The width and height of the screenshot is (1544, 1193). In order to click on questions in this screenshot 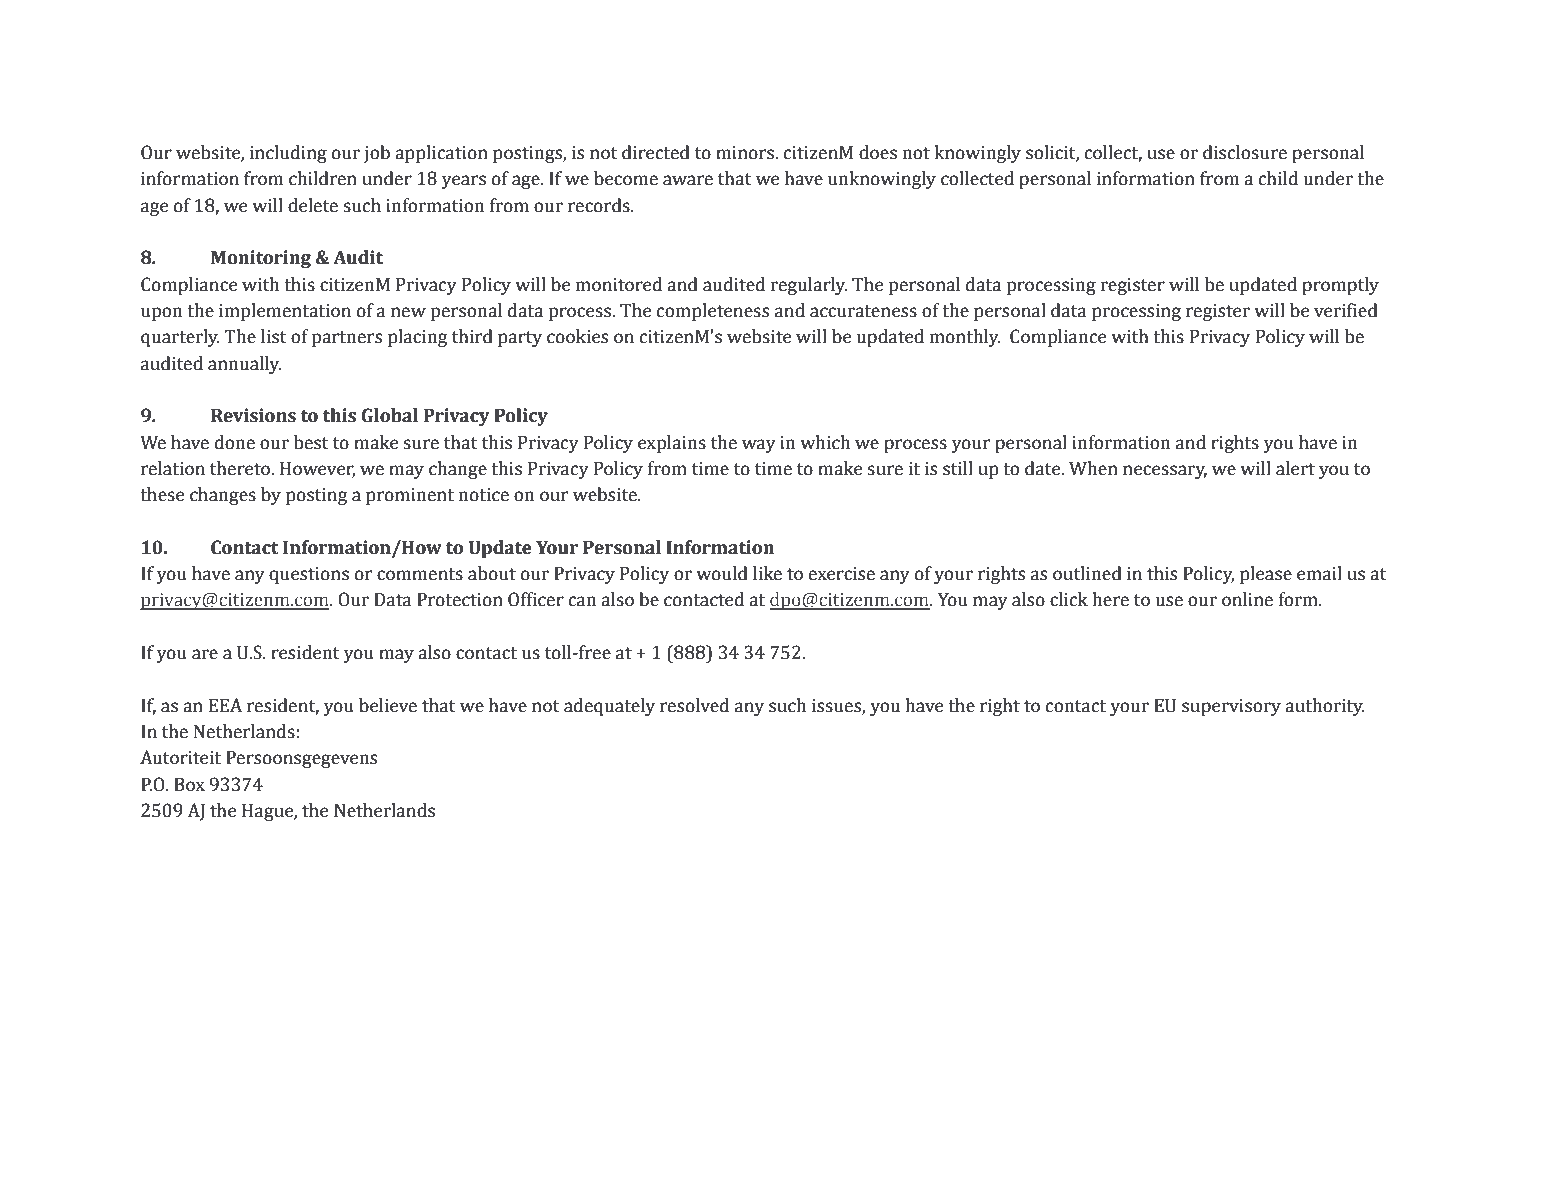, I will do `click(309, 575)`.
